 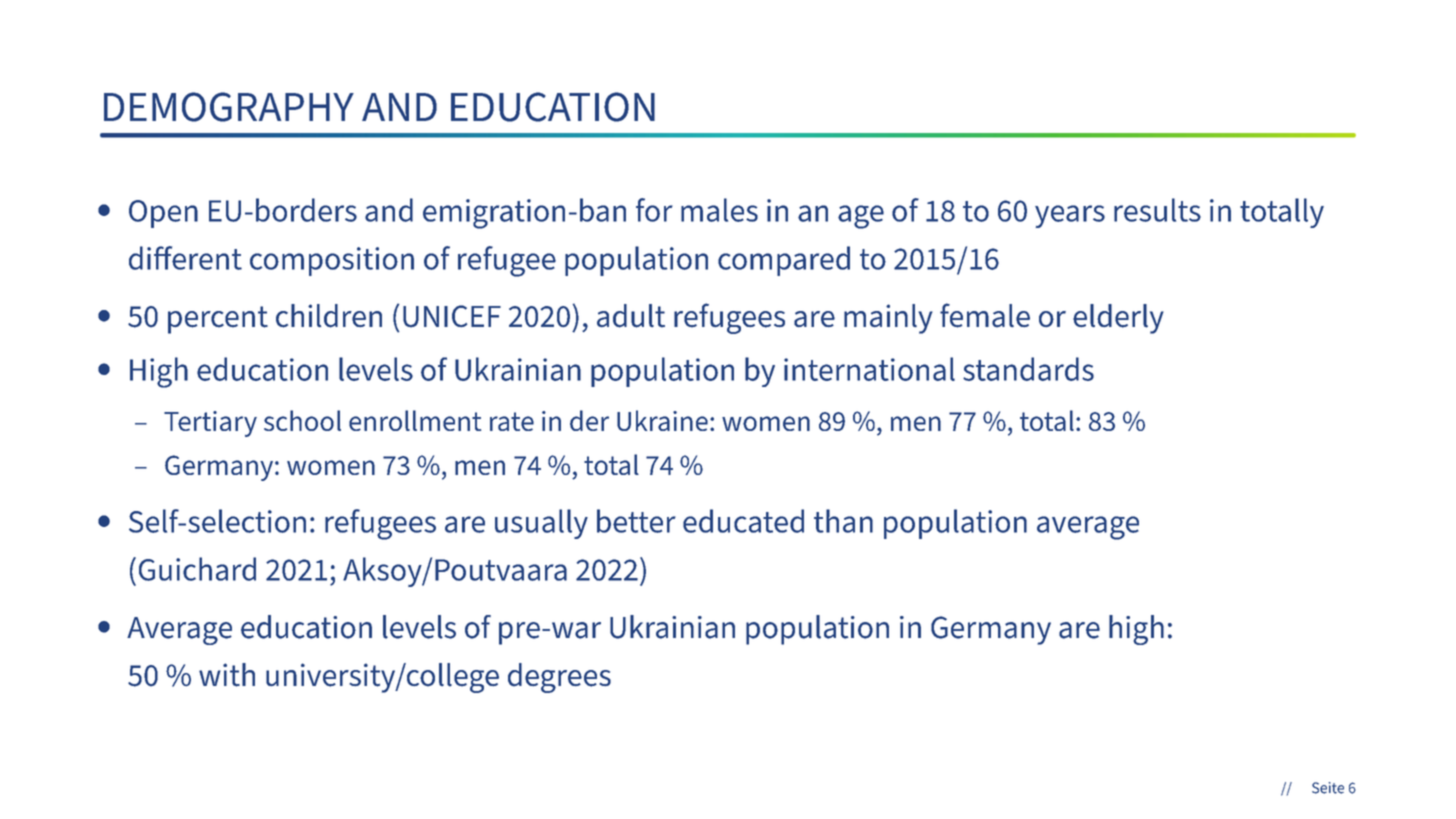 What do you see at coordinates (229, 107) in the screenshot?
I see `DEMOGRAPHY` at bounding box center [229, 107].
